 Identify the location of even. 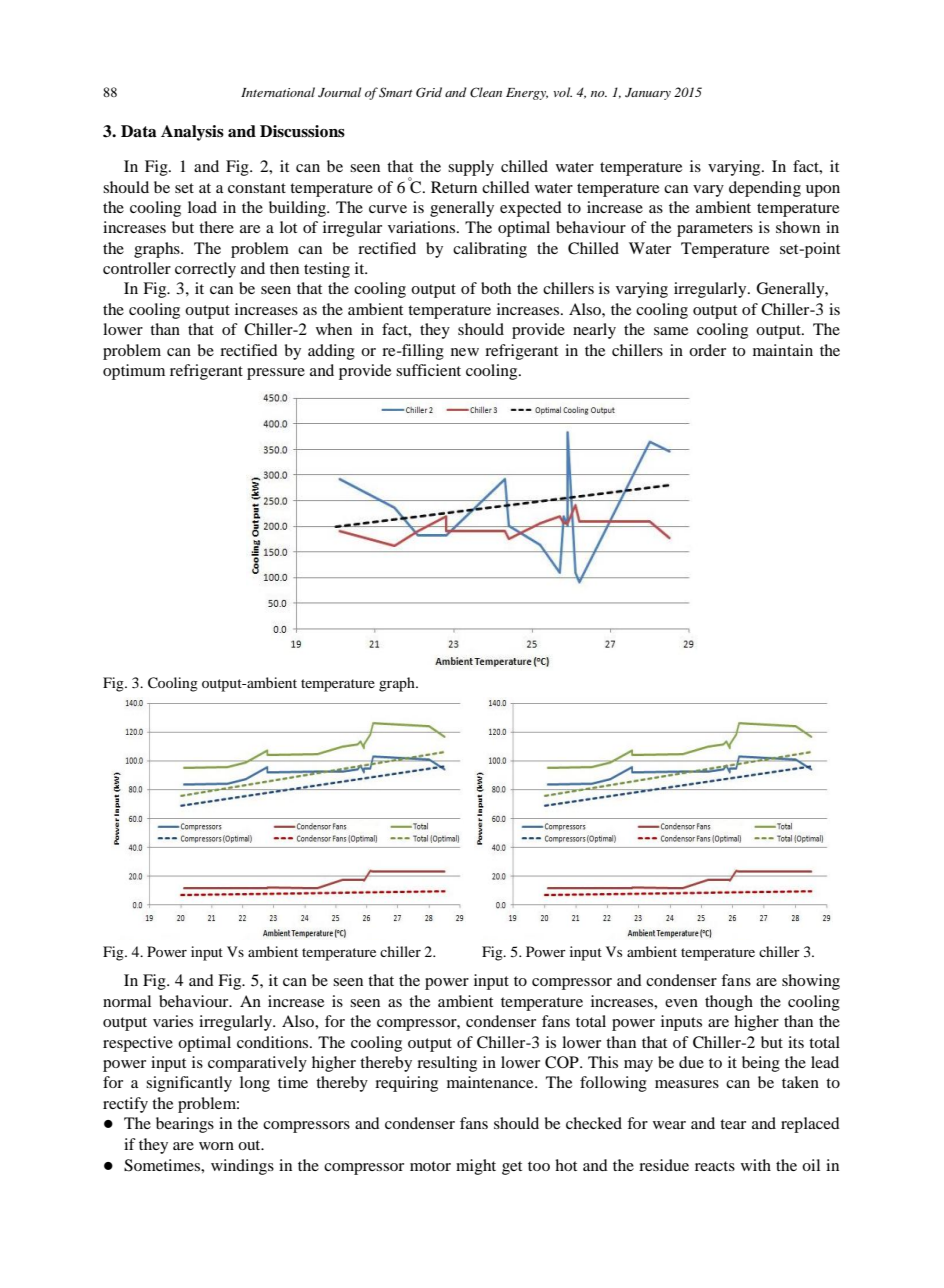
(681, 1003).
